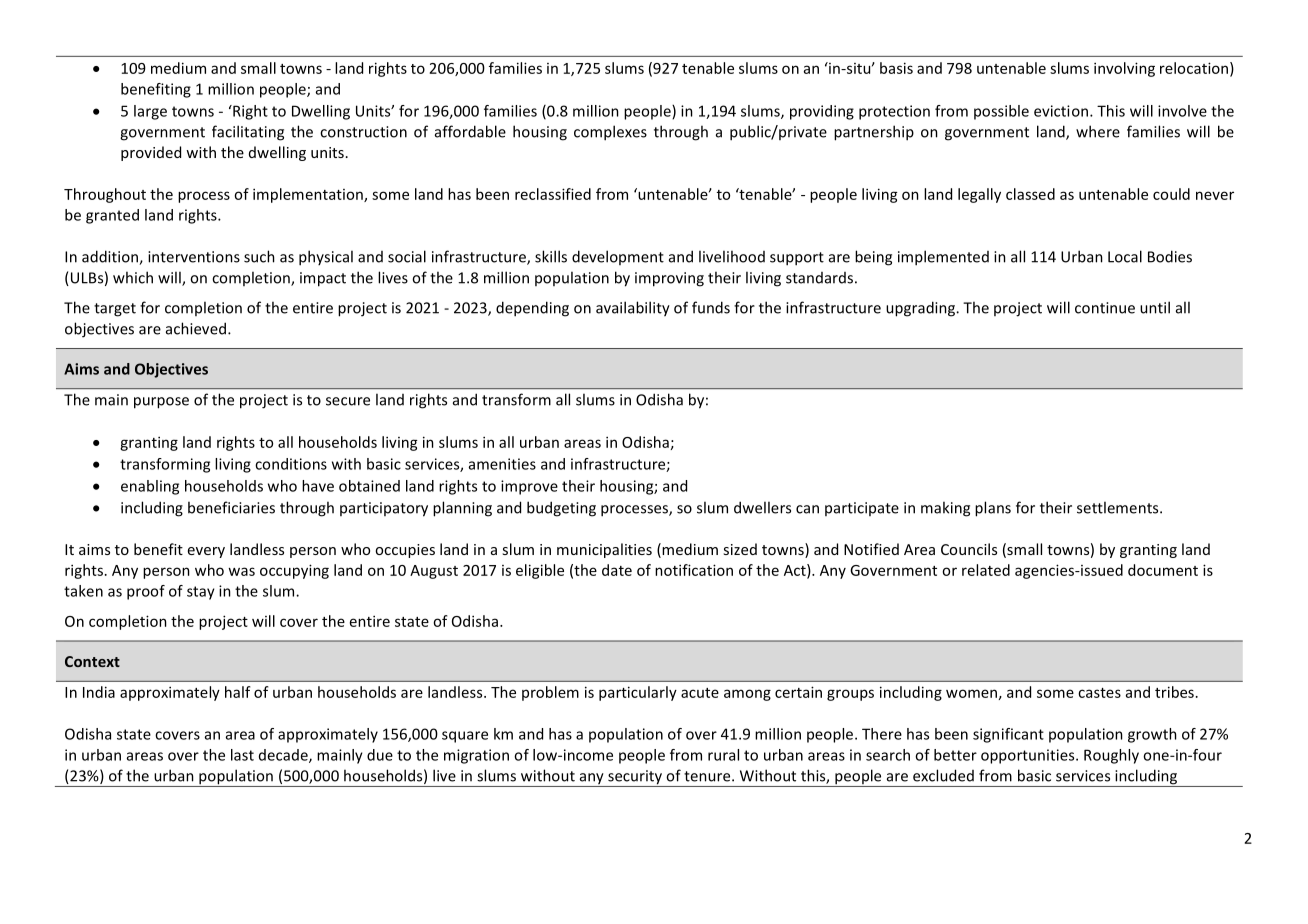 This document has width=1308, height=924. I want to click on large, so click(150, 112).
